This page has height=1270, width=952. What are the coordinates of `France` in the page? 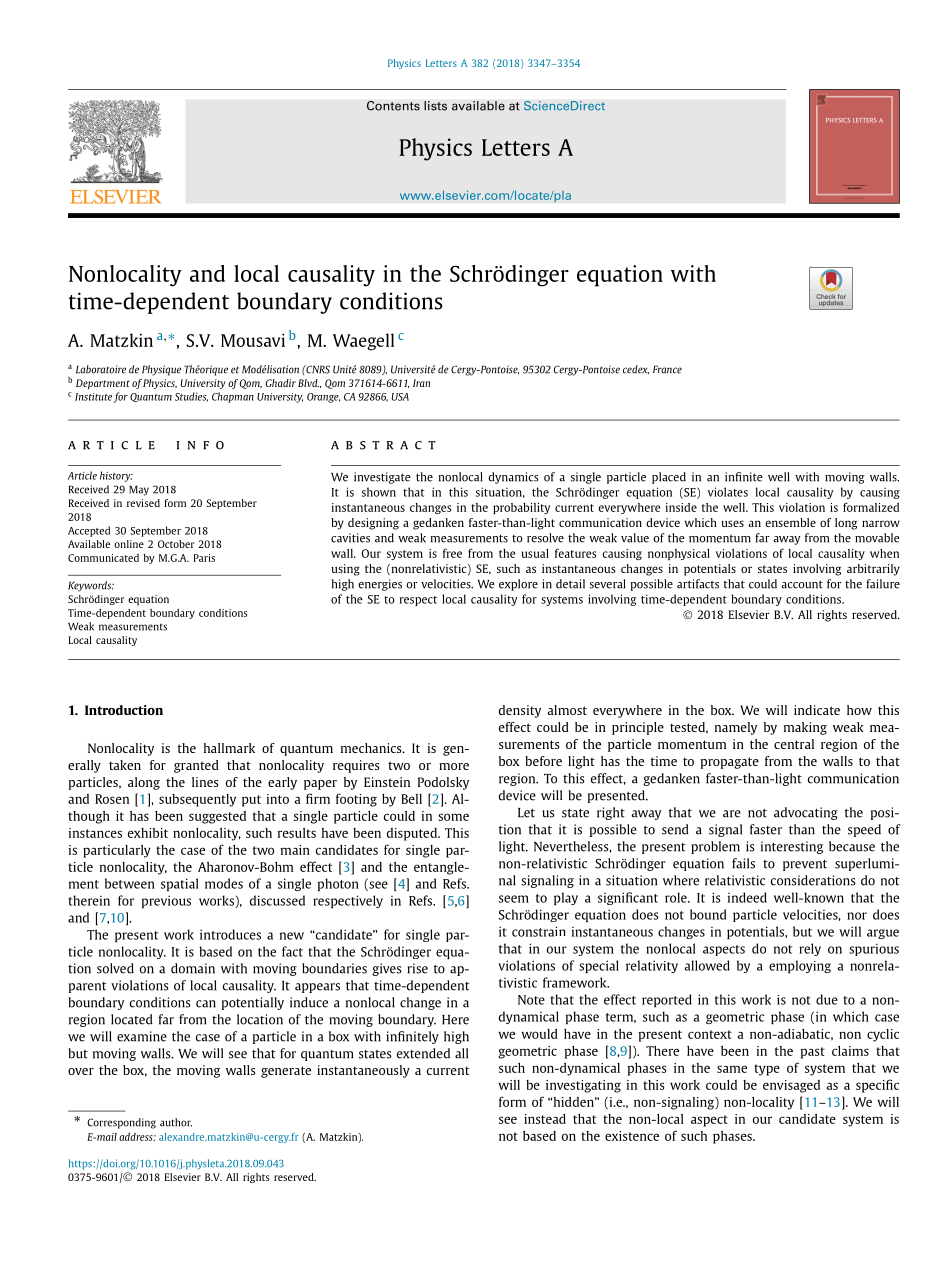 It's located at (667, 369).
